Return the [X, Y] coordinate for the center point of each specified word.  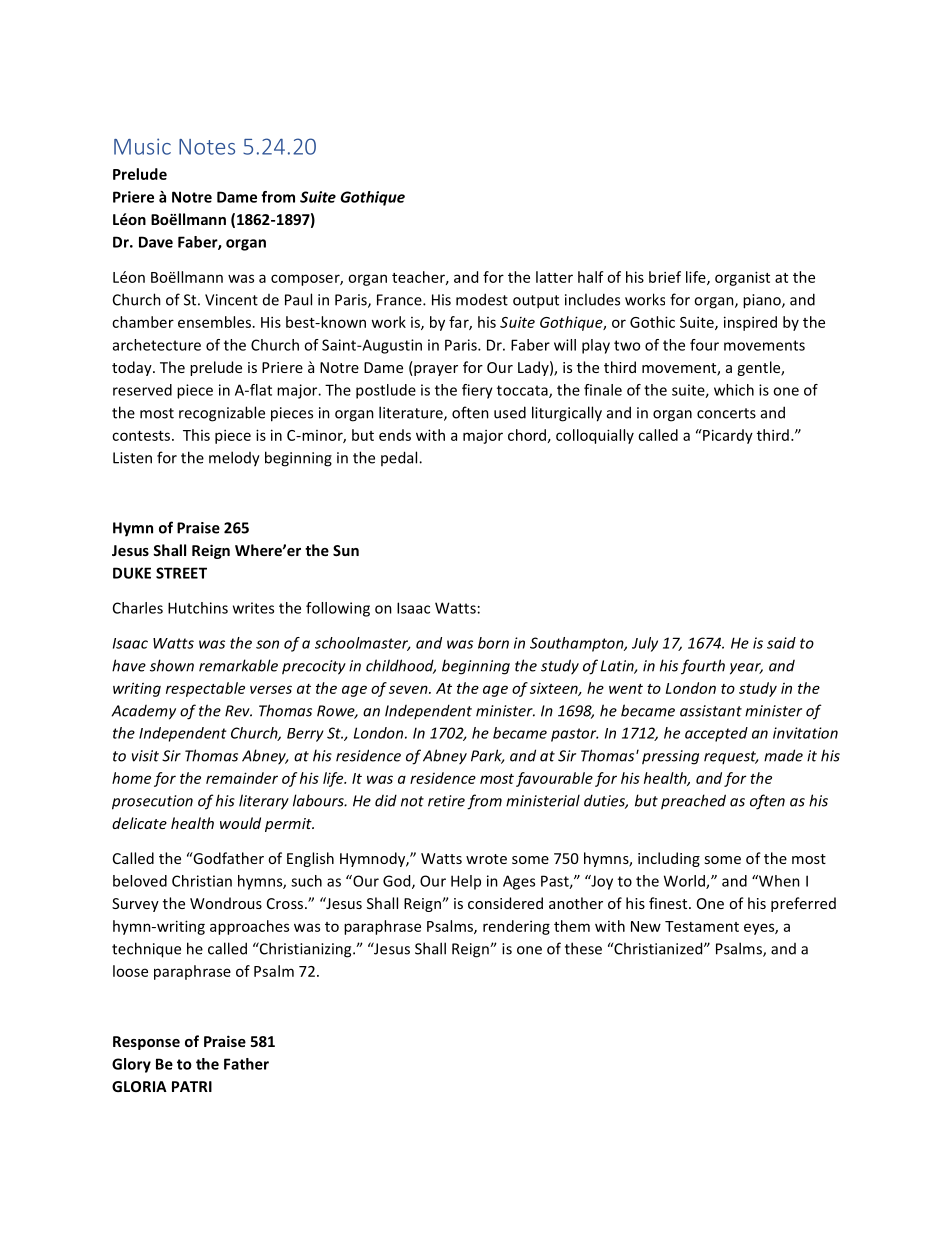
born [493, 643]
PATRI [192, 1086]
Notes [207, 147]
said [781, 643]
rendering [516, 927]
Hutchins [198, 608]
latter [554, 277]
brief [665, 277]
